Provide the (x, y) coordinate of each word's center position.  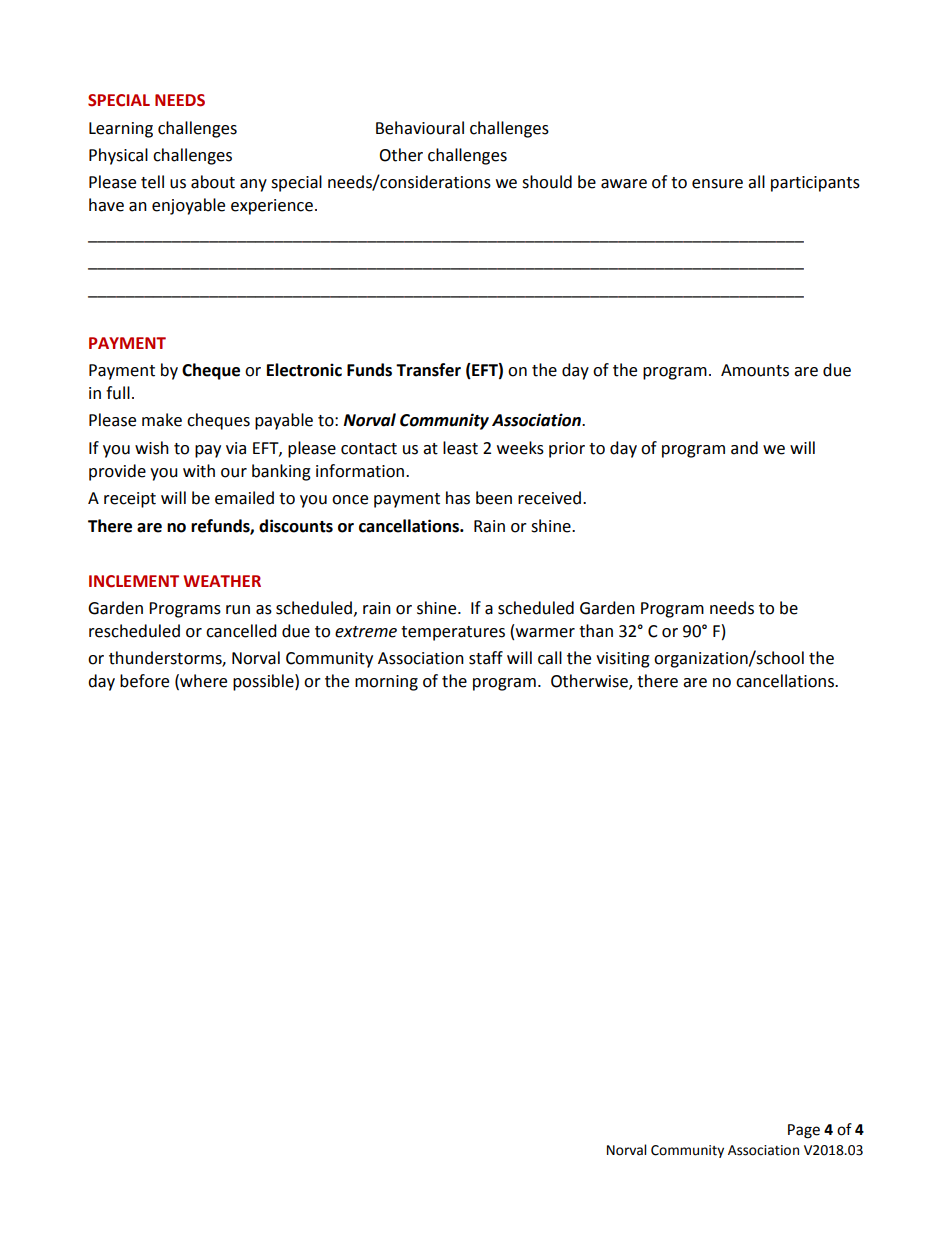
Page (804, 1131)
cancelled (241, 631)
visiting (623, 660)
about (213, 182)
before (144, 681)
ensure (717, 184)
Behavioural (420, 128)
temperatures (453, 633)
